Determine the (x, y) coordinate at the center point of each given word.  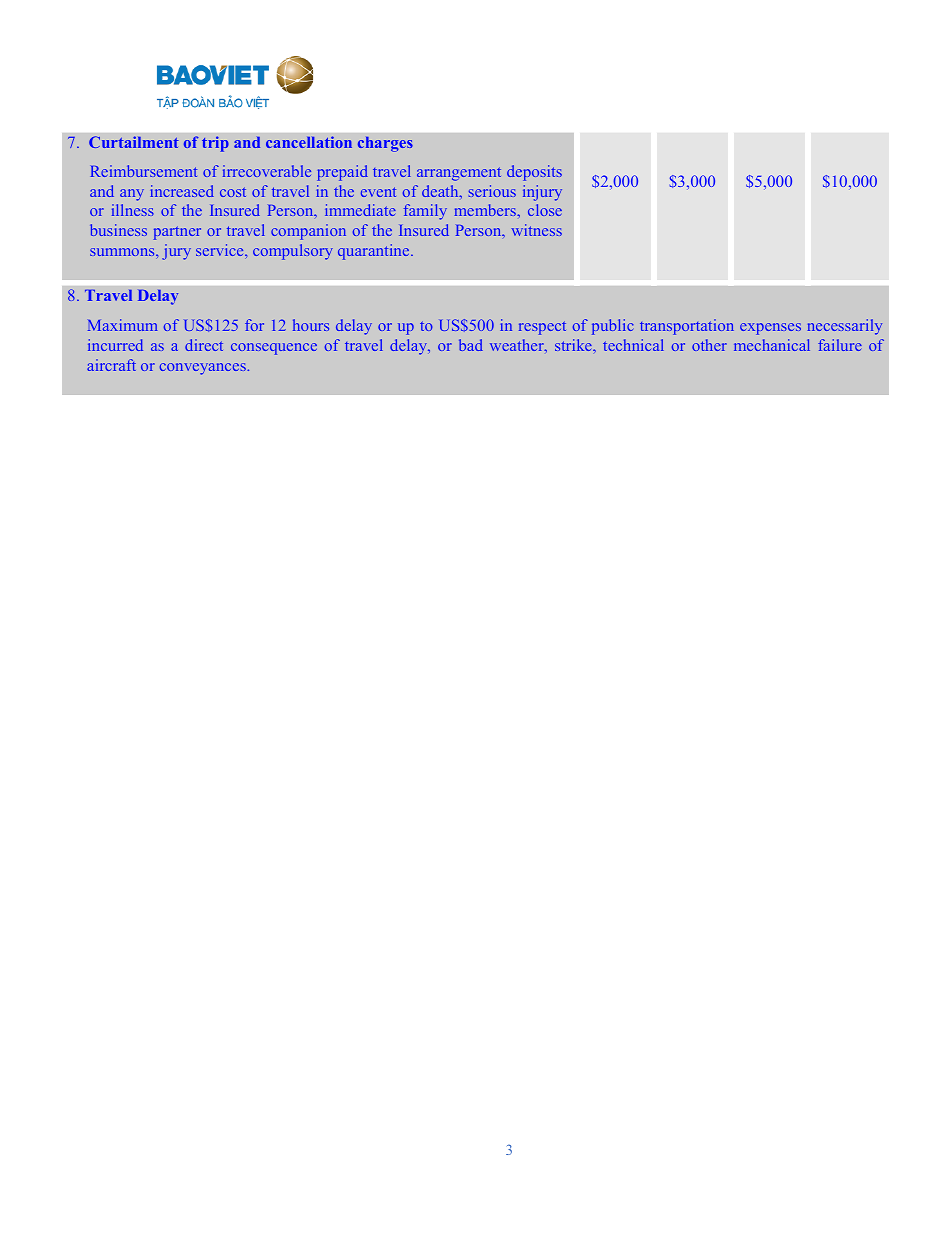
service (221, 250)
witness (536, 230)
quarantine (375, 252)
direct (204, 345)
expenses (770, 329)
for (254, 325)
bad (471, 345)
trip (215, 144)
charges (385, 144)
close (545, 210)
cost (233, 192)
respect (542, 328)
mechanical (772, 345)
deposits (534, 173)
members (486, 210)
